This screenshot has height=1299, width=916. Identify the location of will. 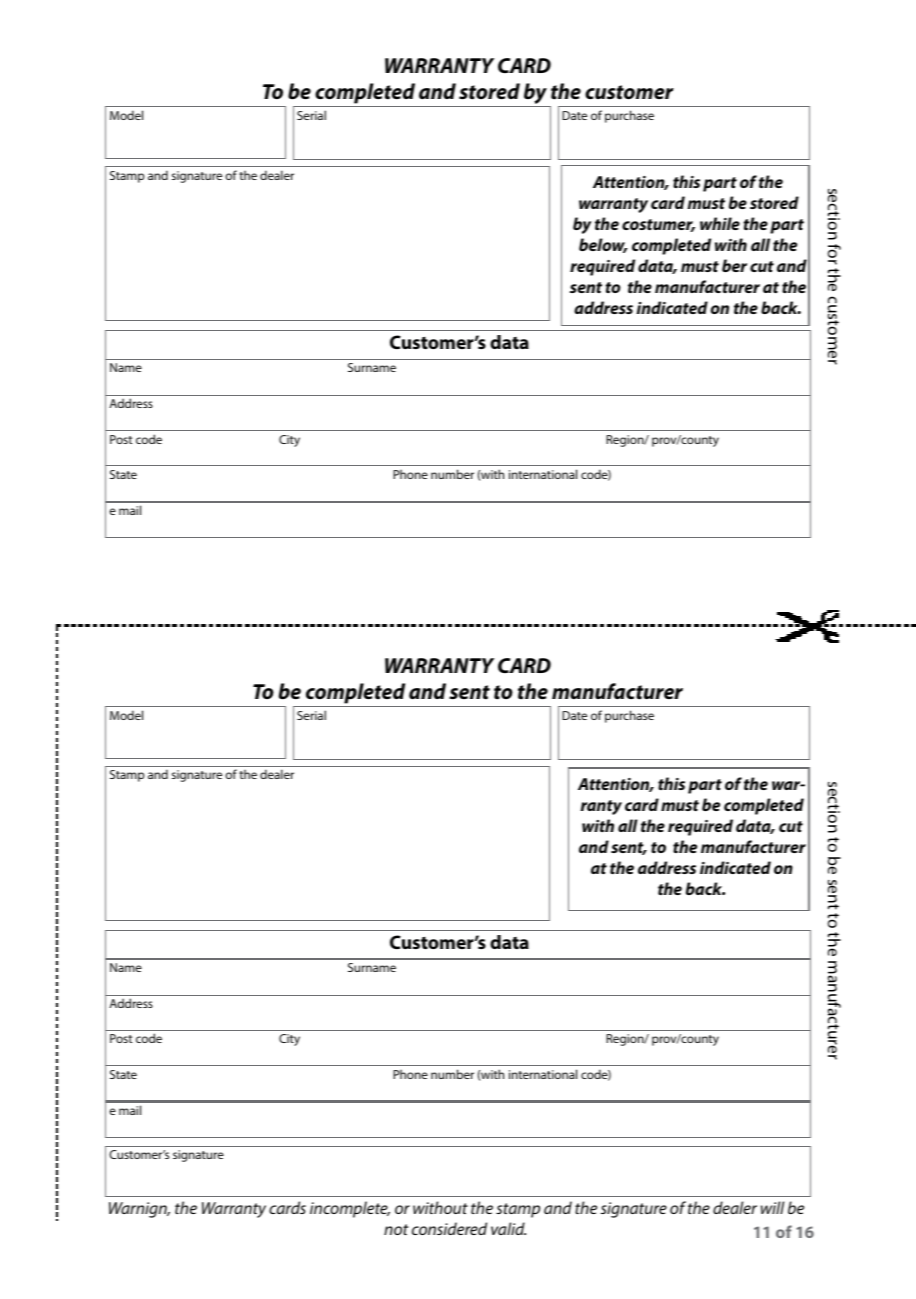
(772, 1207).
